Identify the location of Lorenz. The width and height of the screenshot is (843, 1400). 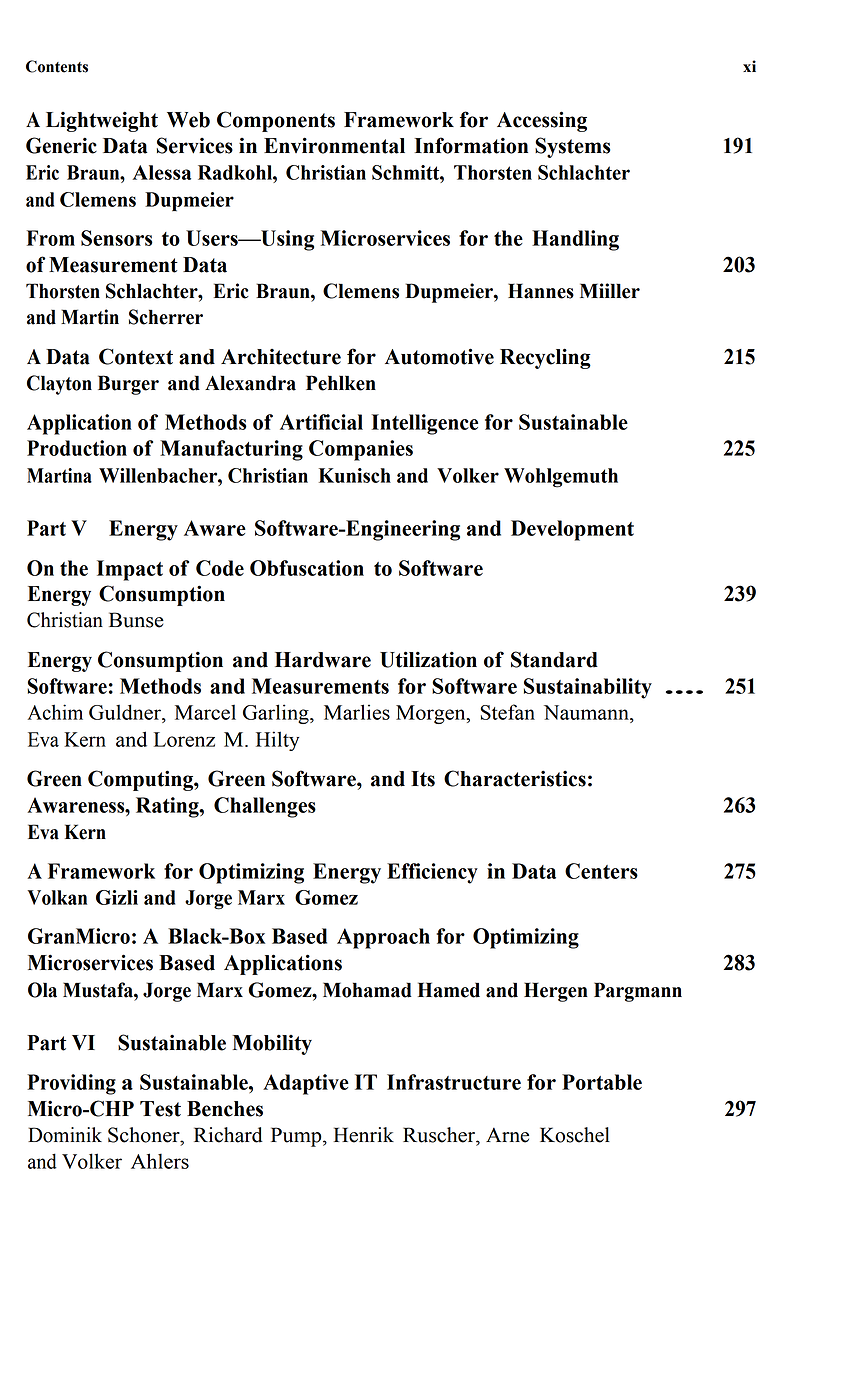
(184, 739).
